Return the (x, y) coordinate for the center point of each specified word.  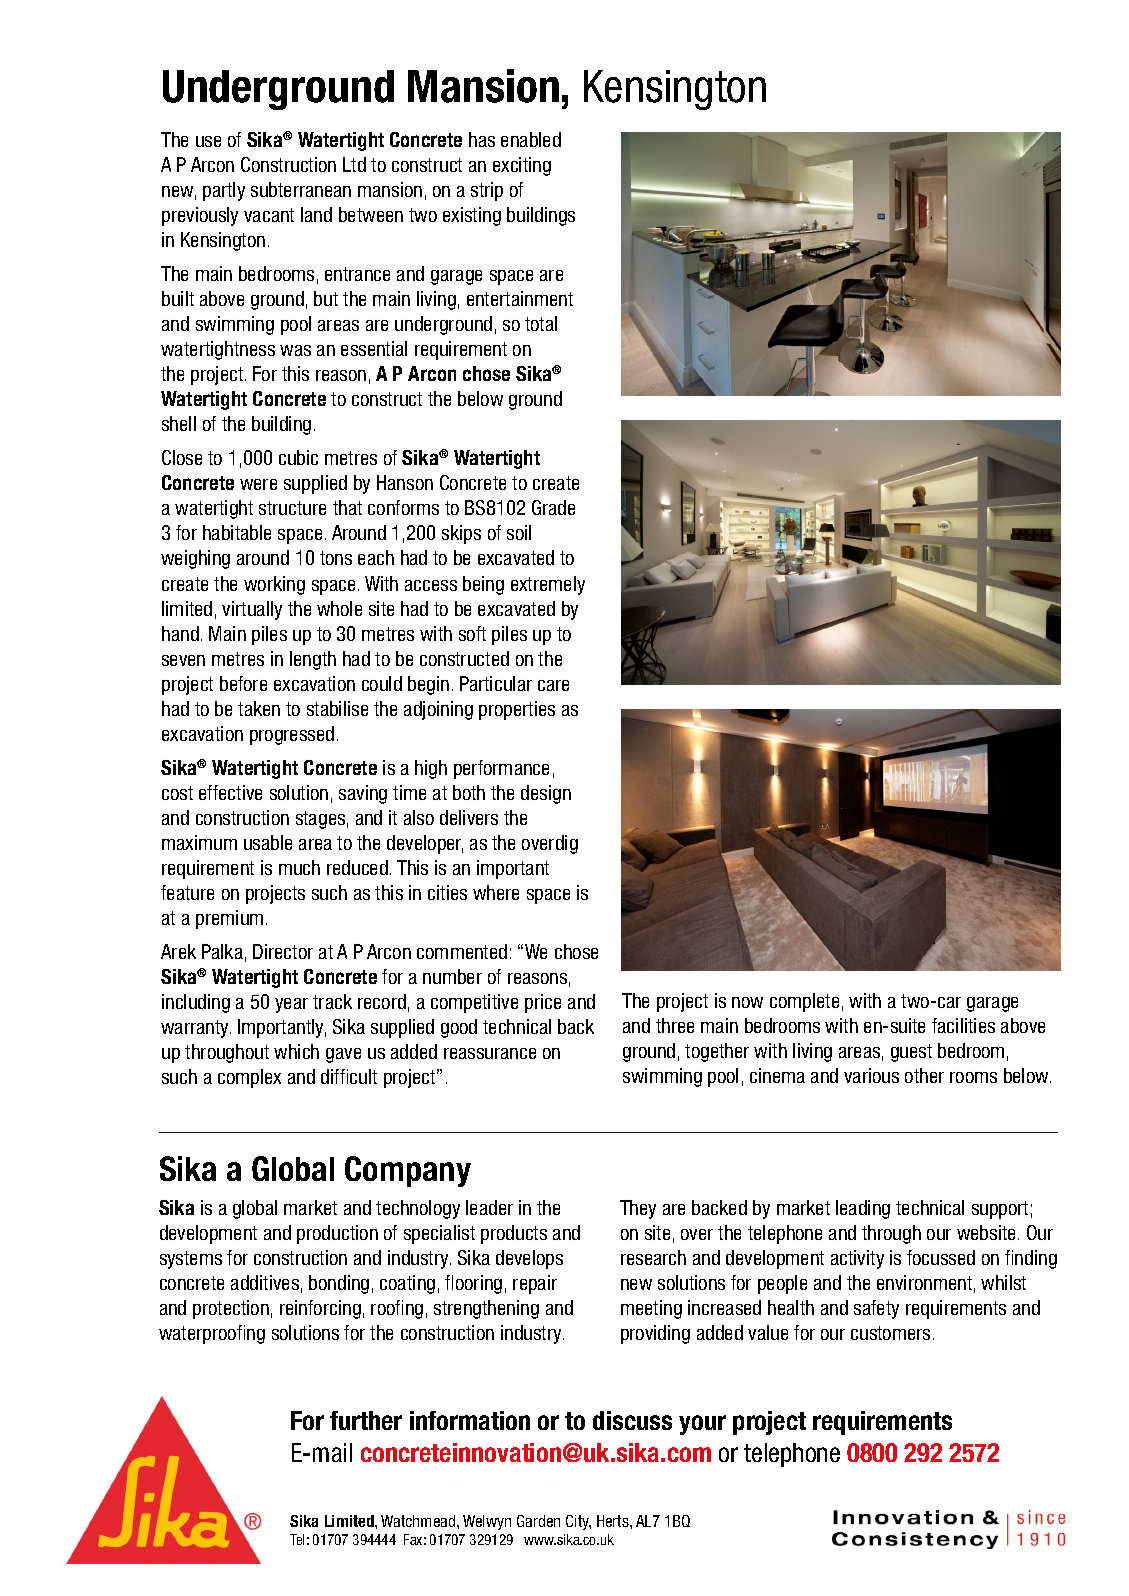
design (546, 794)
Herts (614, 1521)
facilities (963, 1025)
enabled (531, 139)
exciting (522, 166)
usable (268, 842)
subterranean (301, 189)
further (366, 1420)
